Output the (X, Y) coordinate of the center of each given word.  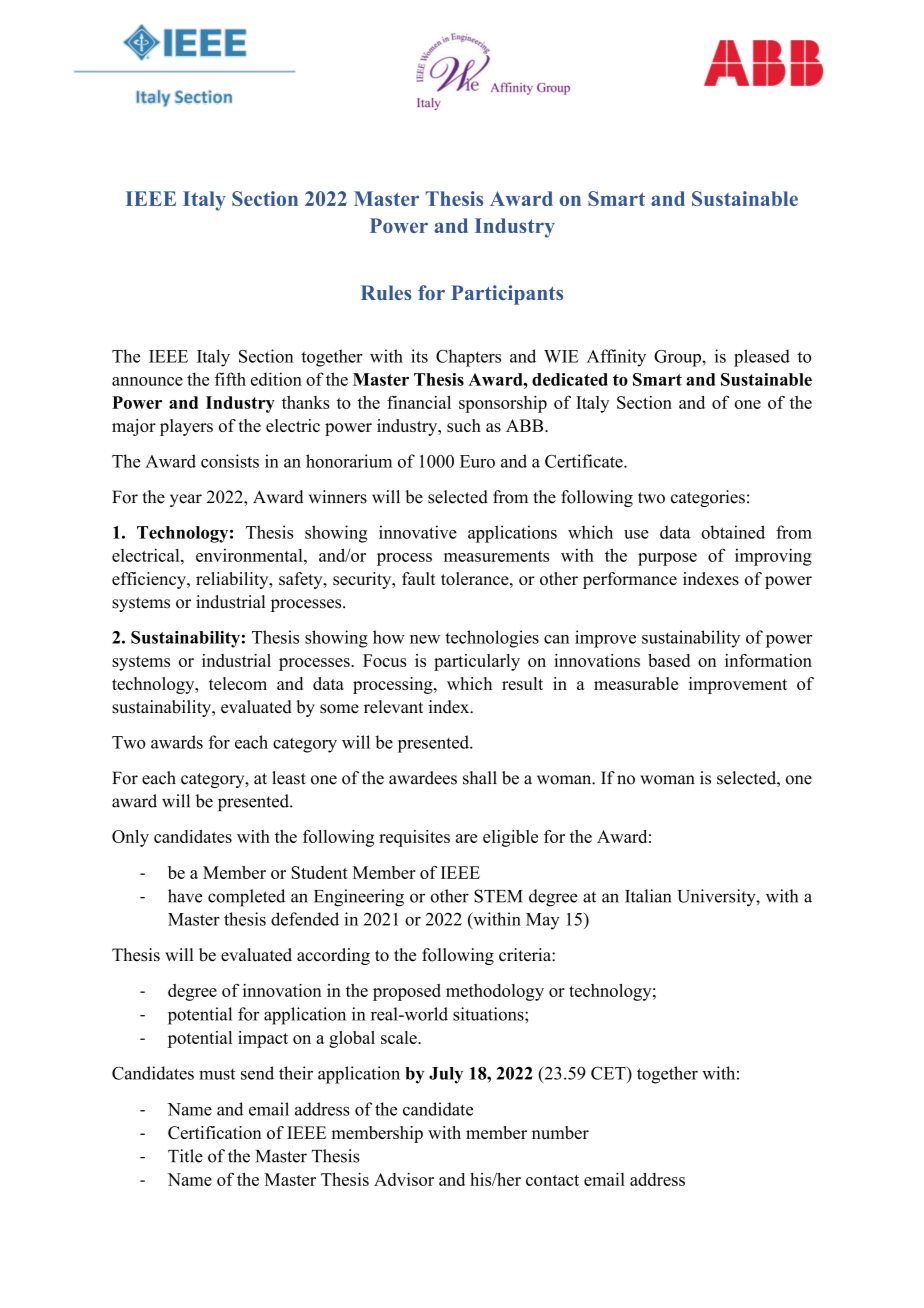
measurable (636, 683)
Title (185, 1156)
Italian (648, 896)
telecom (238, 683)
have (185, 896)
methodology (495, 992)
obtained (733, 532)
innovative (418, 532)
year (186, 500)
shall (480, 778)
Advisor (404, 1179)
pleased (762, 358)
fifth (230, 379)
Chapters (468, 358)
